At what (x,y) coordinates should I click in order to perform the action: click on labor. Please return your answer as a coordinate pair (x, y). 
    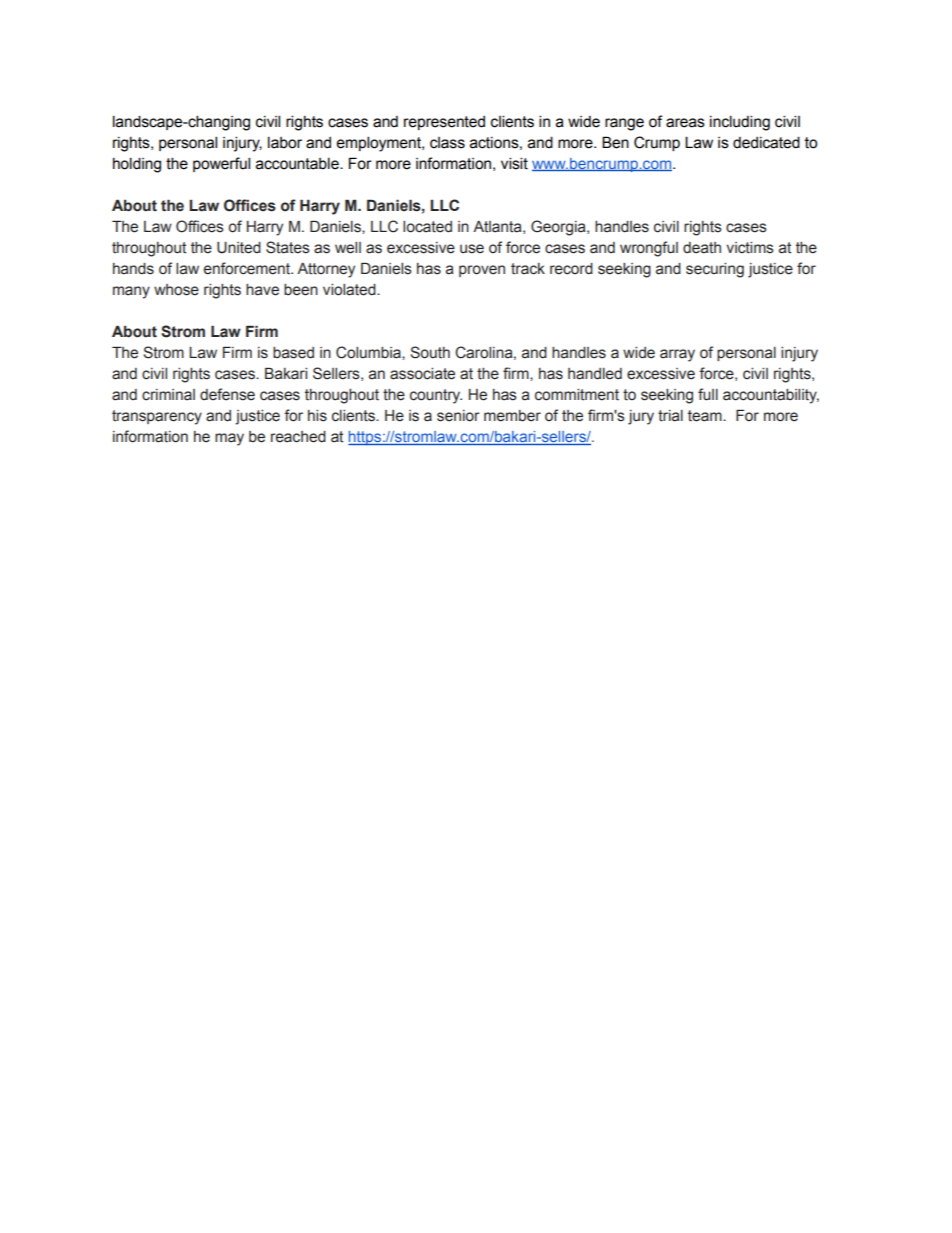
    Looking at the image, I should click on (285, 142).
